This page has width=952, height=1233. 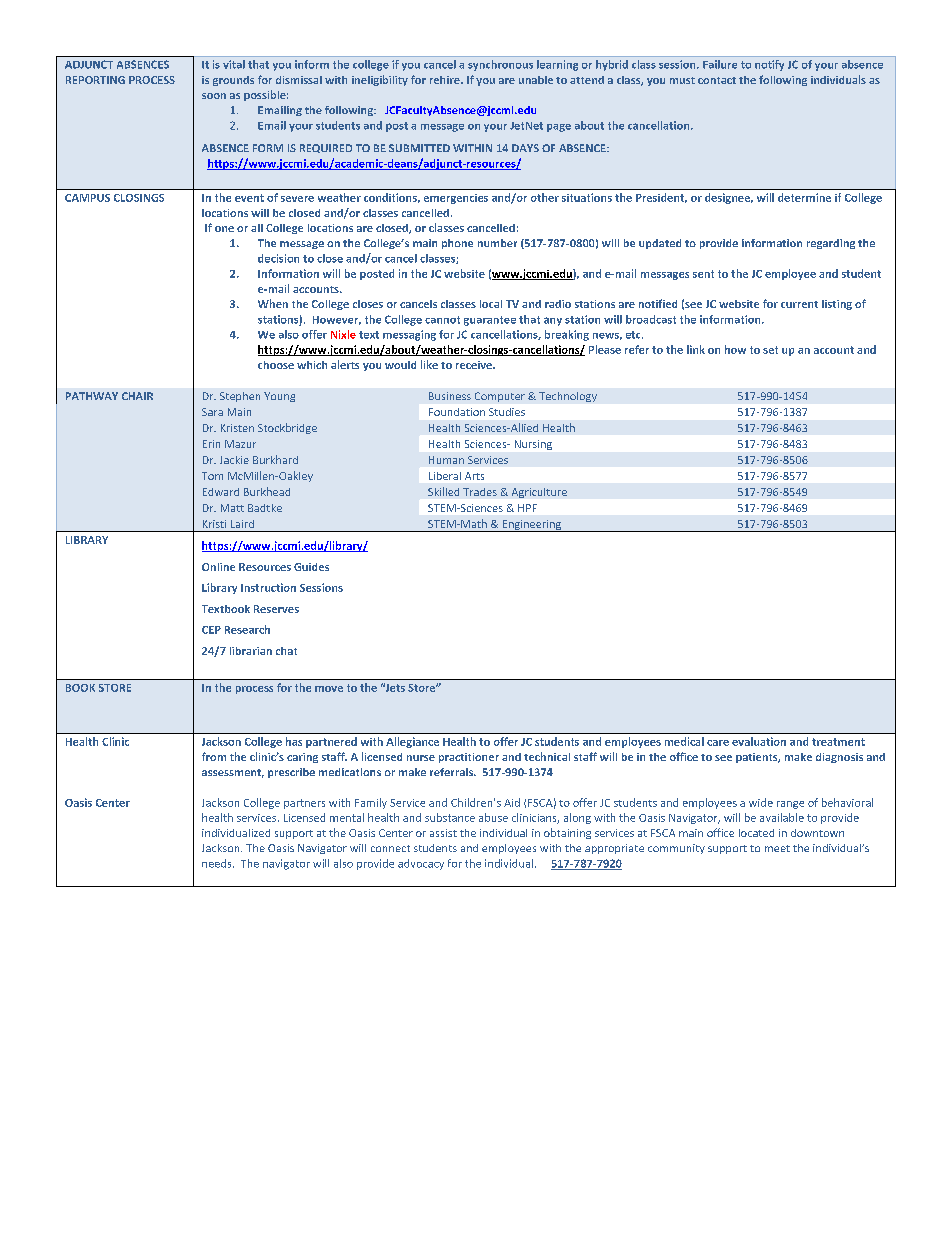 What do you see at coordinates (214, 96) in the page?
I see `soon` at bounding box center [214, 96].
